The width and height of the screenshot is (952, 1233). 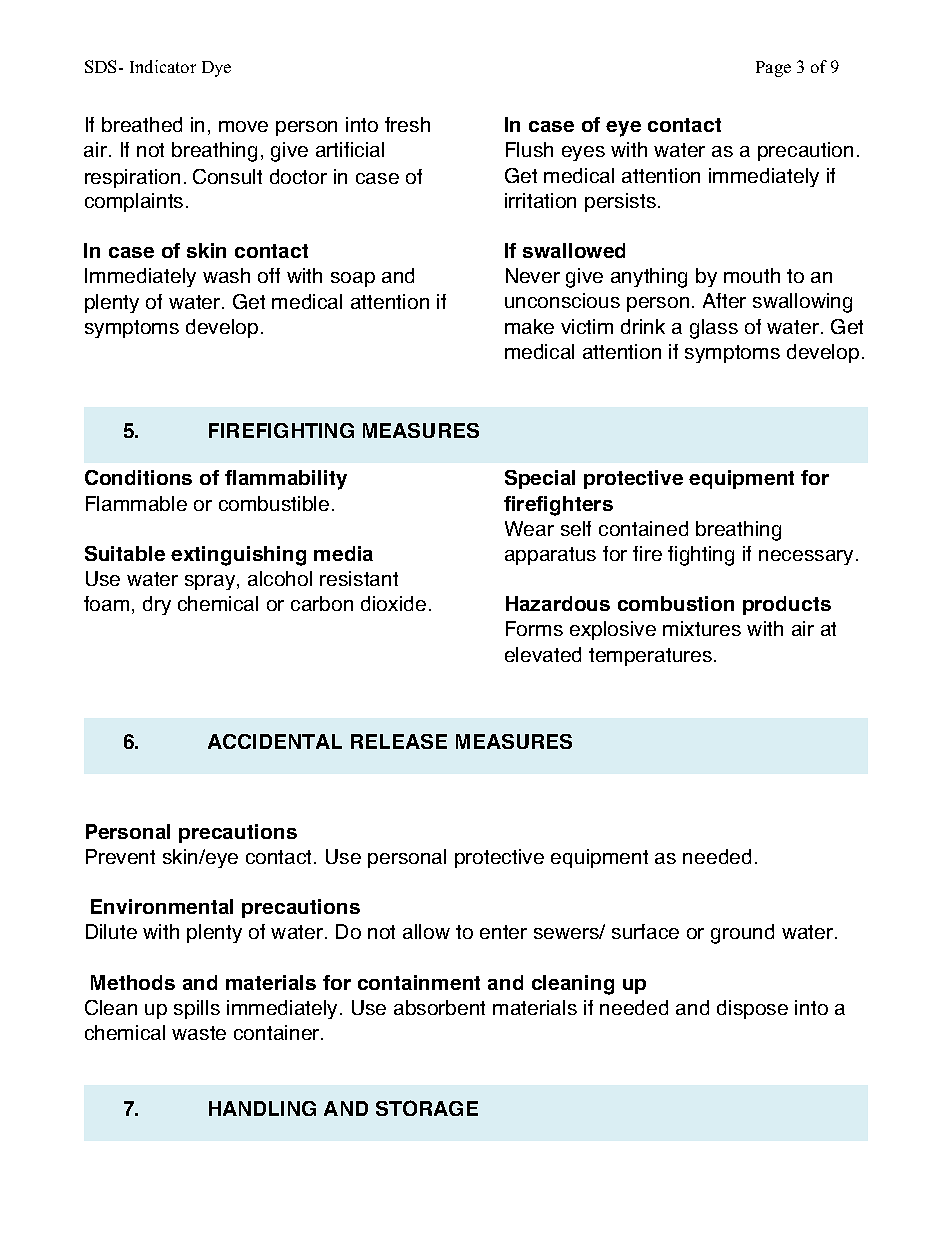 I want to click on Prevent, so click(x=120, y=856).
